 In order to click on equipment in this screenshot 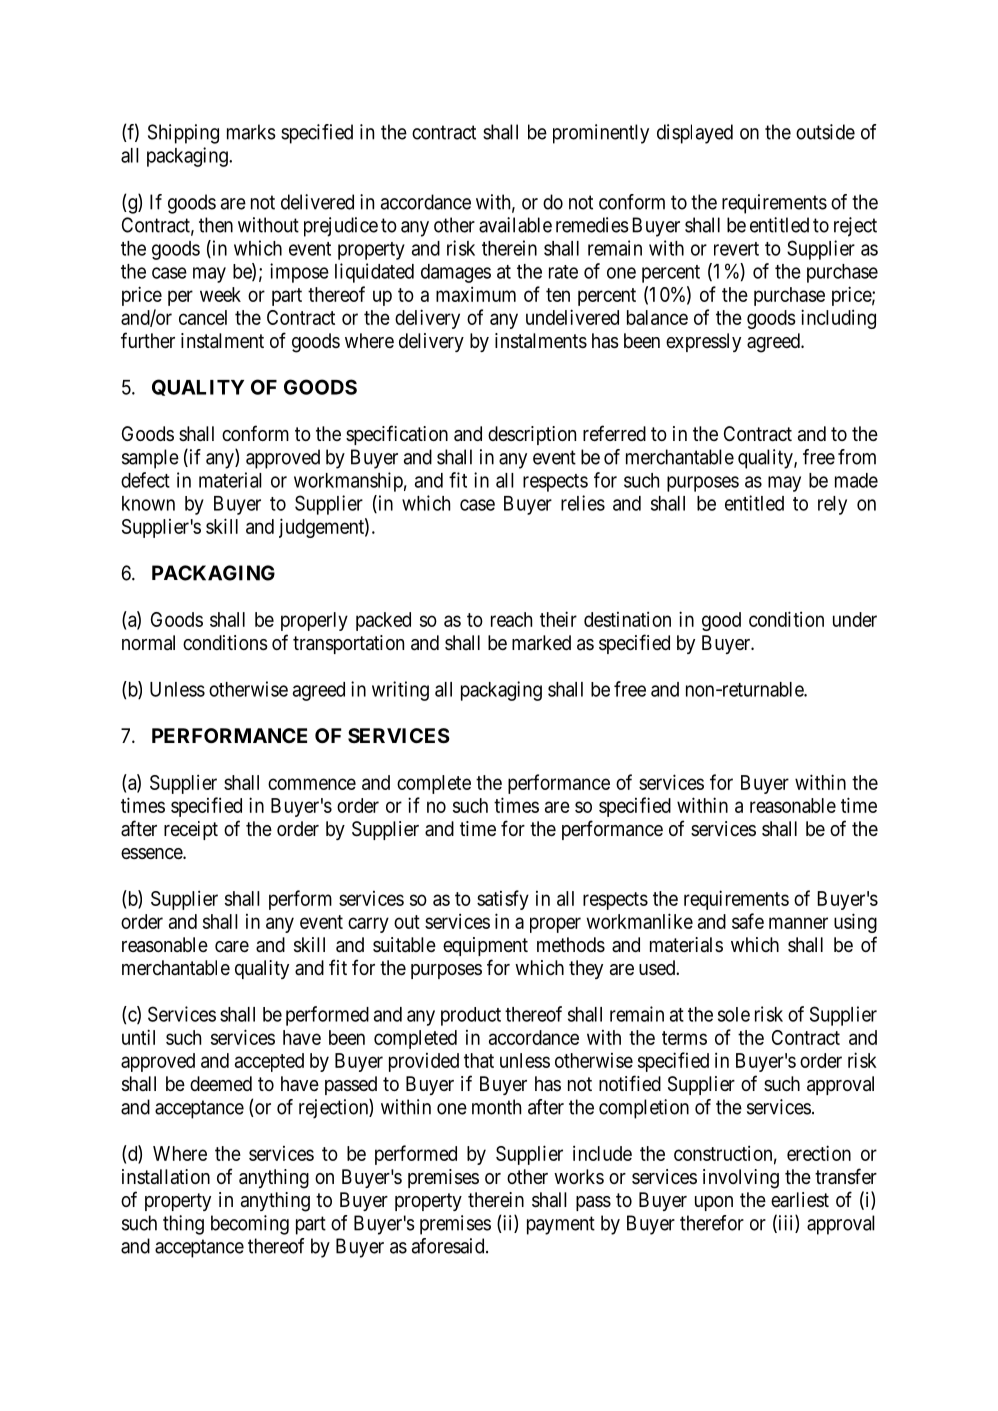, I will do `click(485, 946)`.
